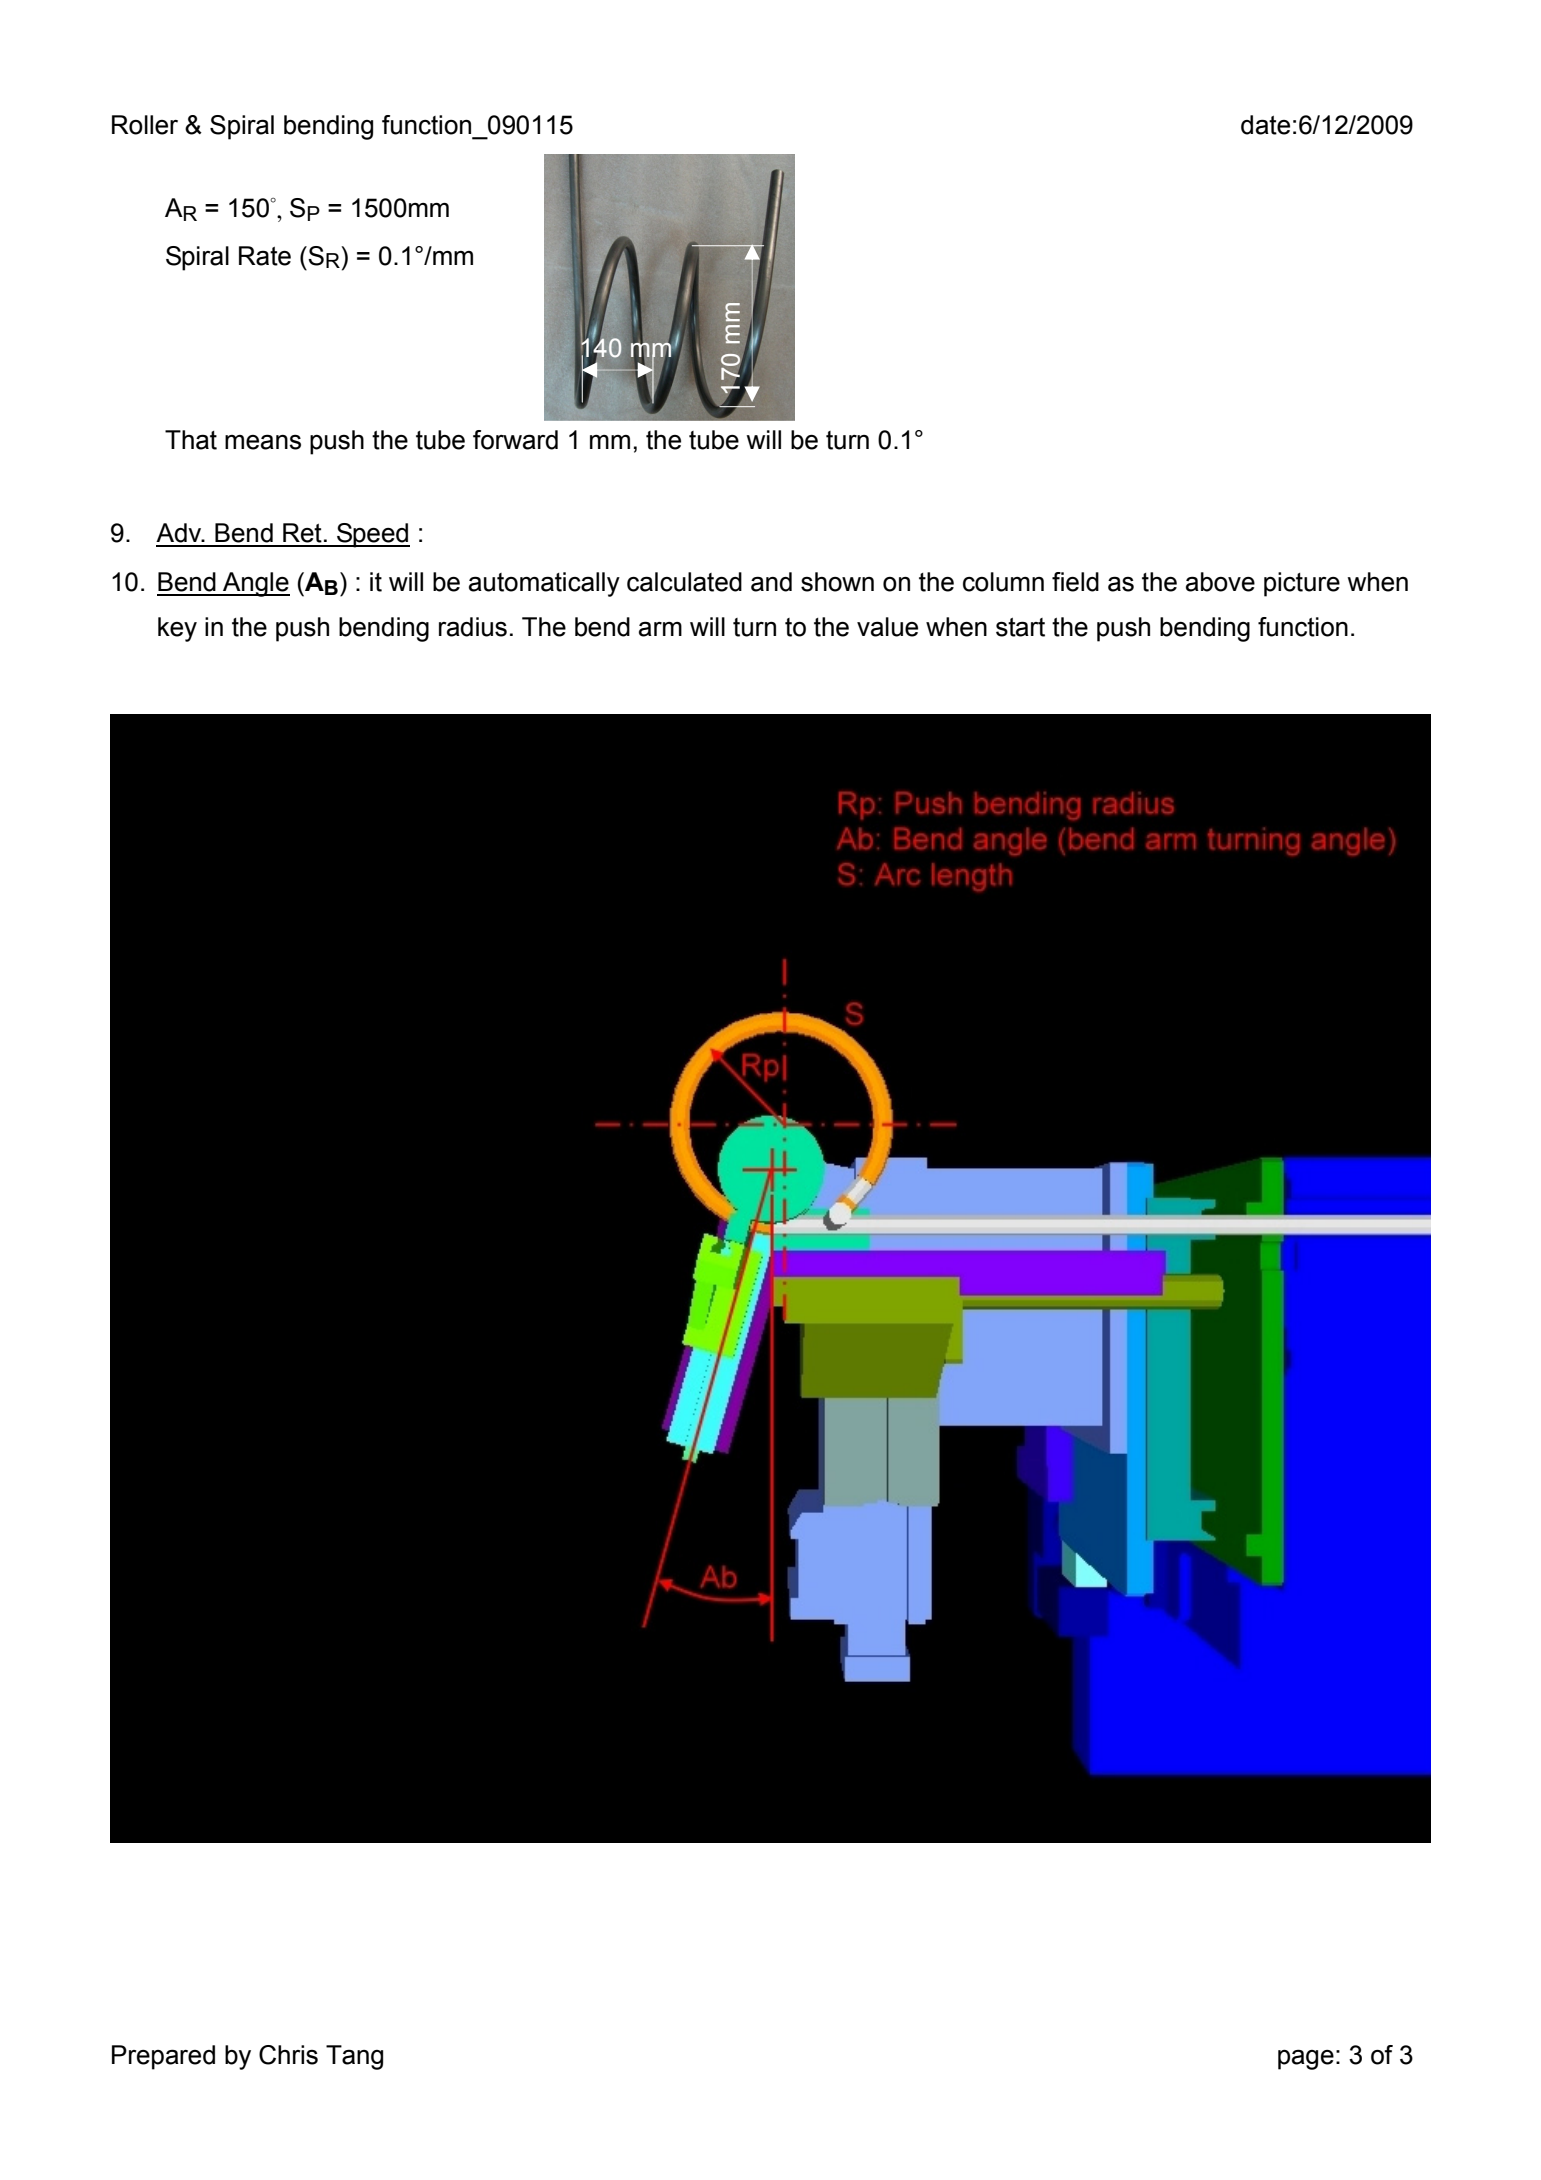 The image size is (1541, 2180). Describe the element at coordinates (265, 256) in the screenshot. I see `Rate` at that location.
